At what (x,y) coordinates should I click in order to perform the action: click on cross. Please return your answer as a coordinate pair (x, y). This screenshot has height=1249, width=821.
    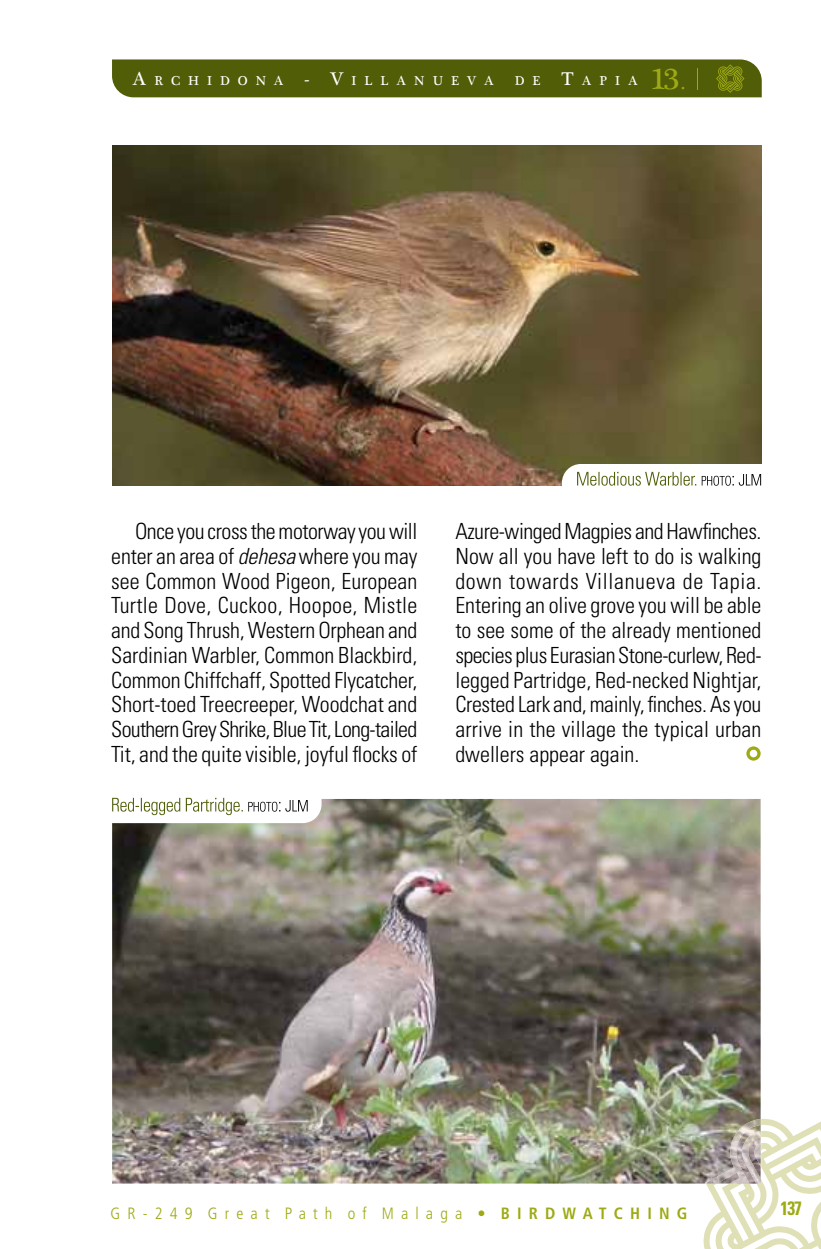
    Looking at the image, I should click on (227, 533).
